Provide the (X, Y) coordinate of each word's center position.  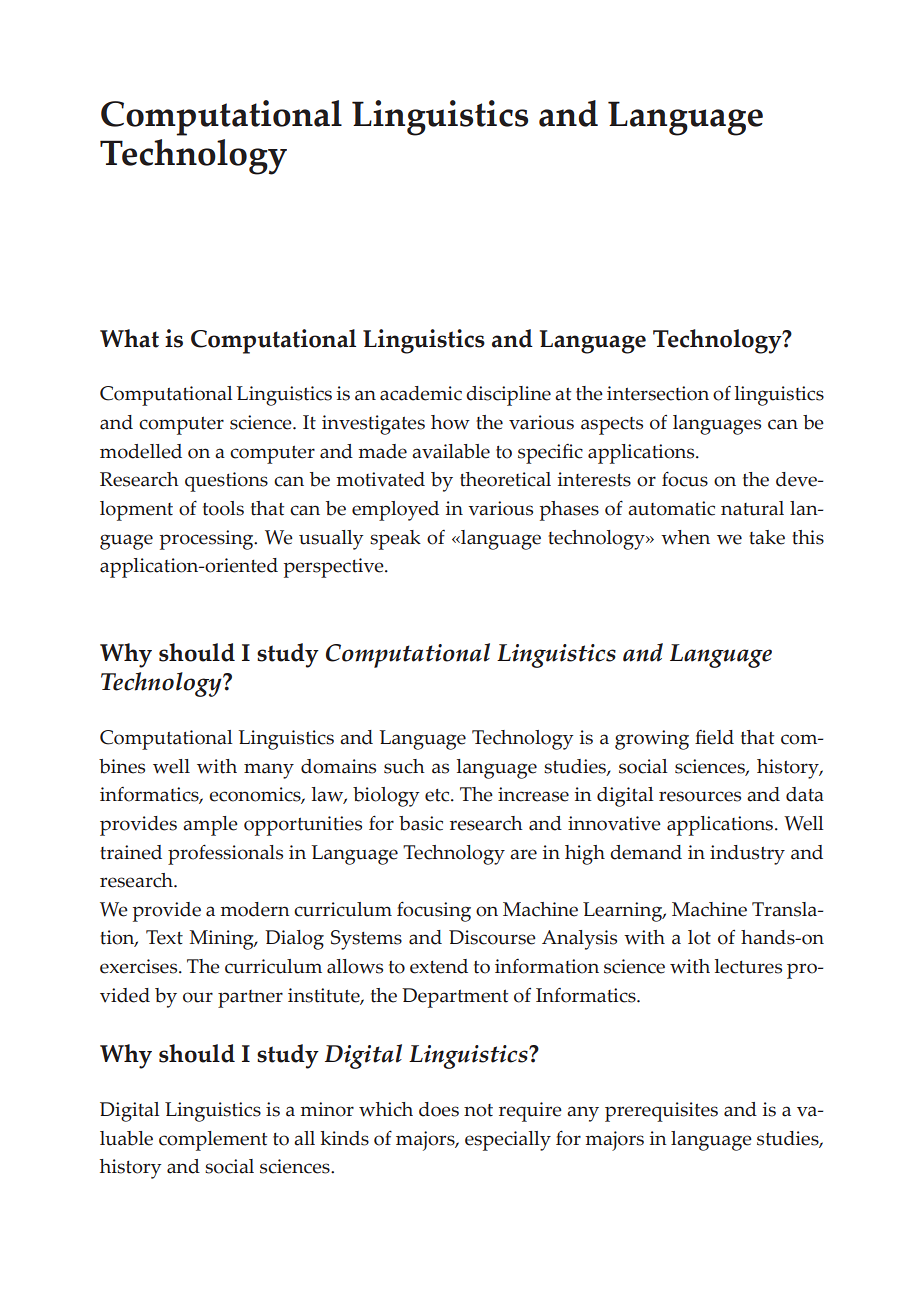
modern (255, 909)
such (404, 766)
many (269, 771)
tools (223, 508)
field (714, 737)
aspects (612, 426)
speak (395, 540)
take (767, 537)
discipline (508, 396)
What (129, 338)
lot (699, 937)
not (478, 1110)
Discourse (492, 937)
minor (327, 1109)
